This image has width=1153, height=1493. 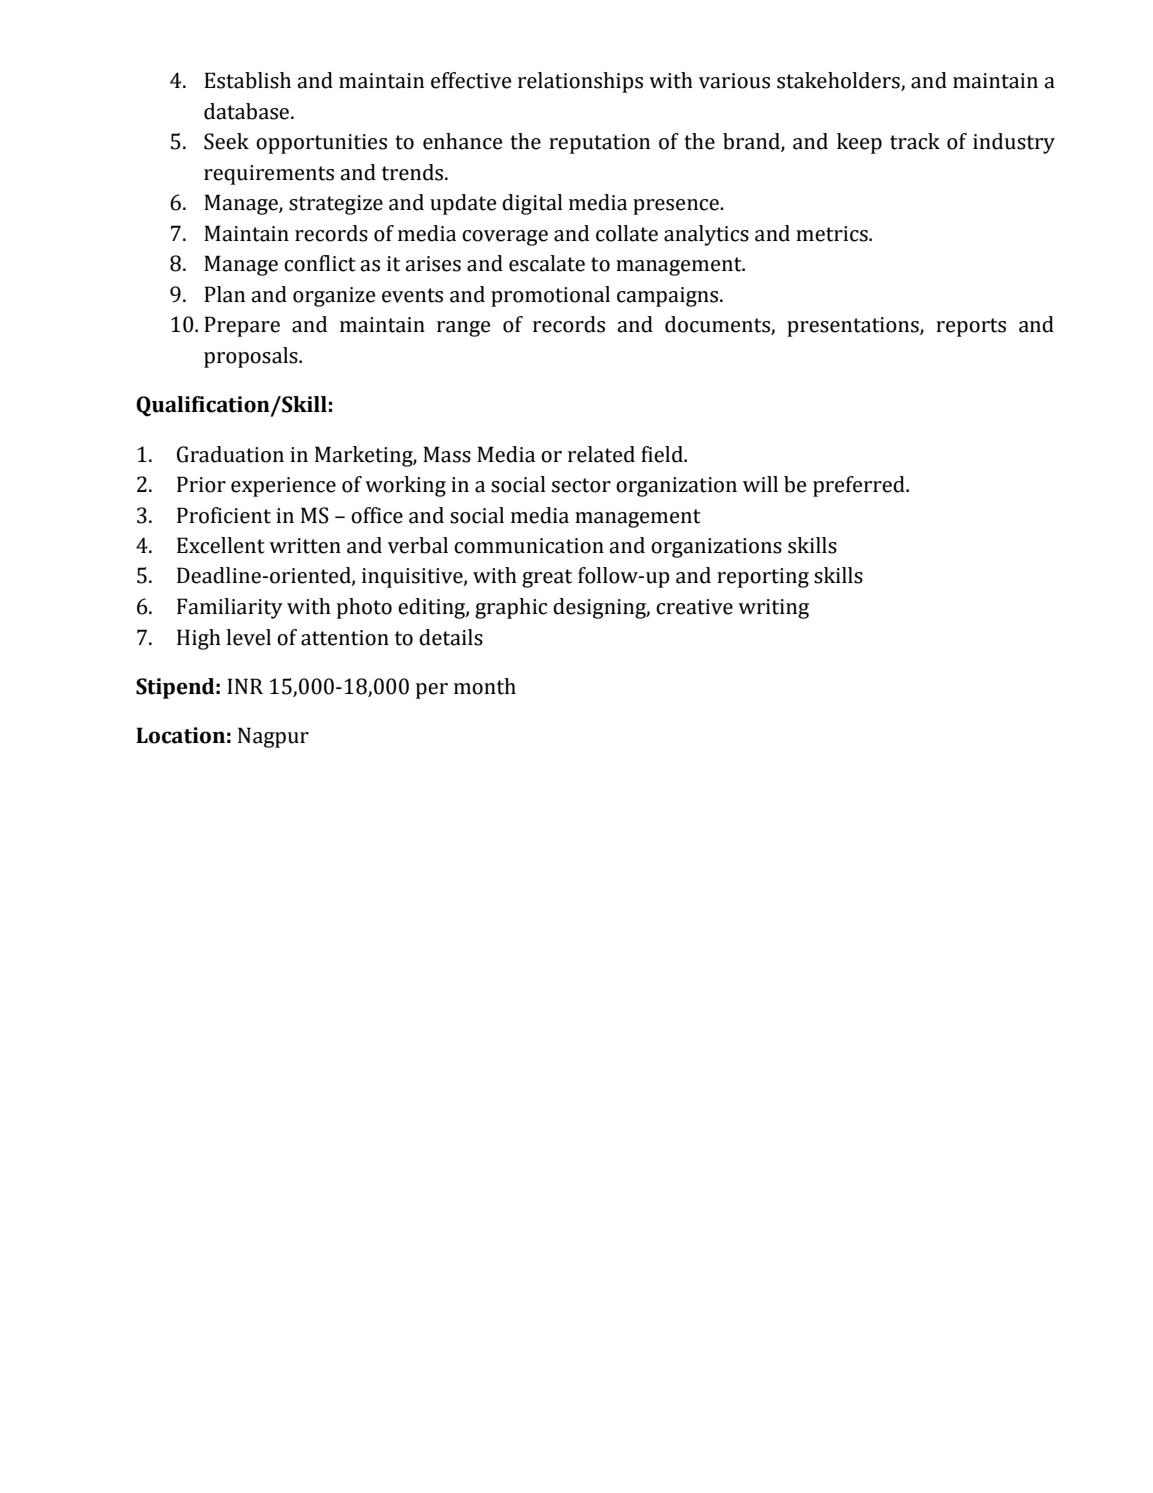 What do you see at coordinates (839, 81) in the image?
I see `stakeholders` at bounding box center [839, 81].
